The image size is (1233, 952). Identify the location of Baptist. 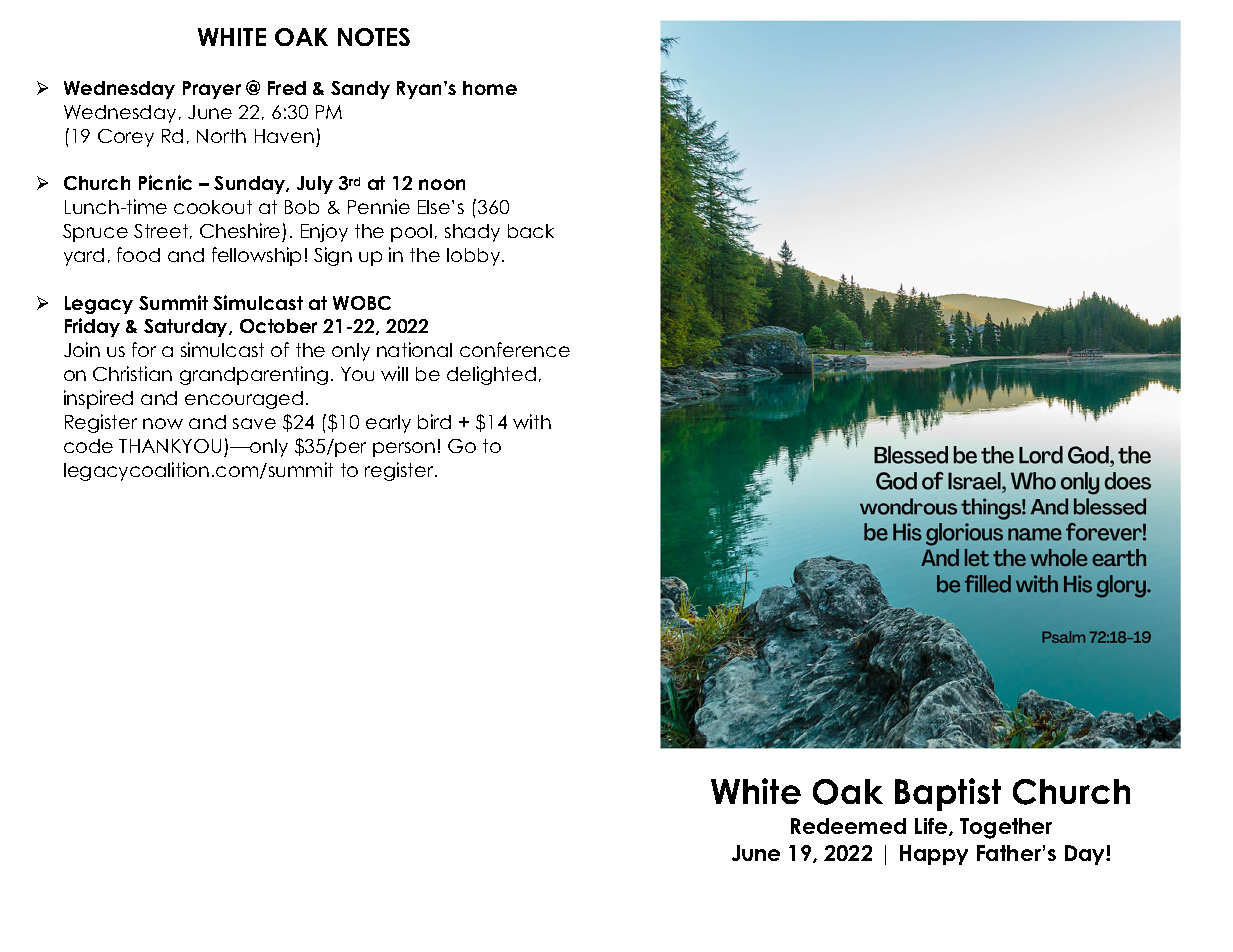
(948, 794).
